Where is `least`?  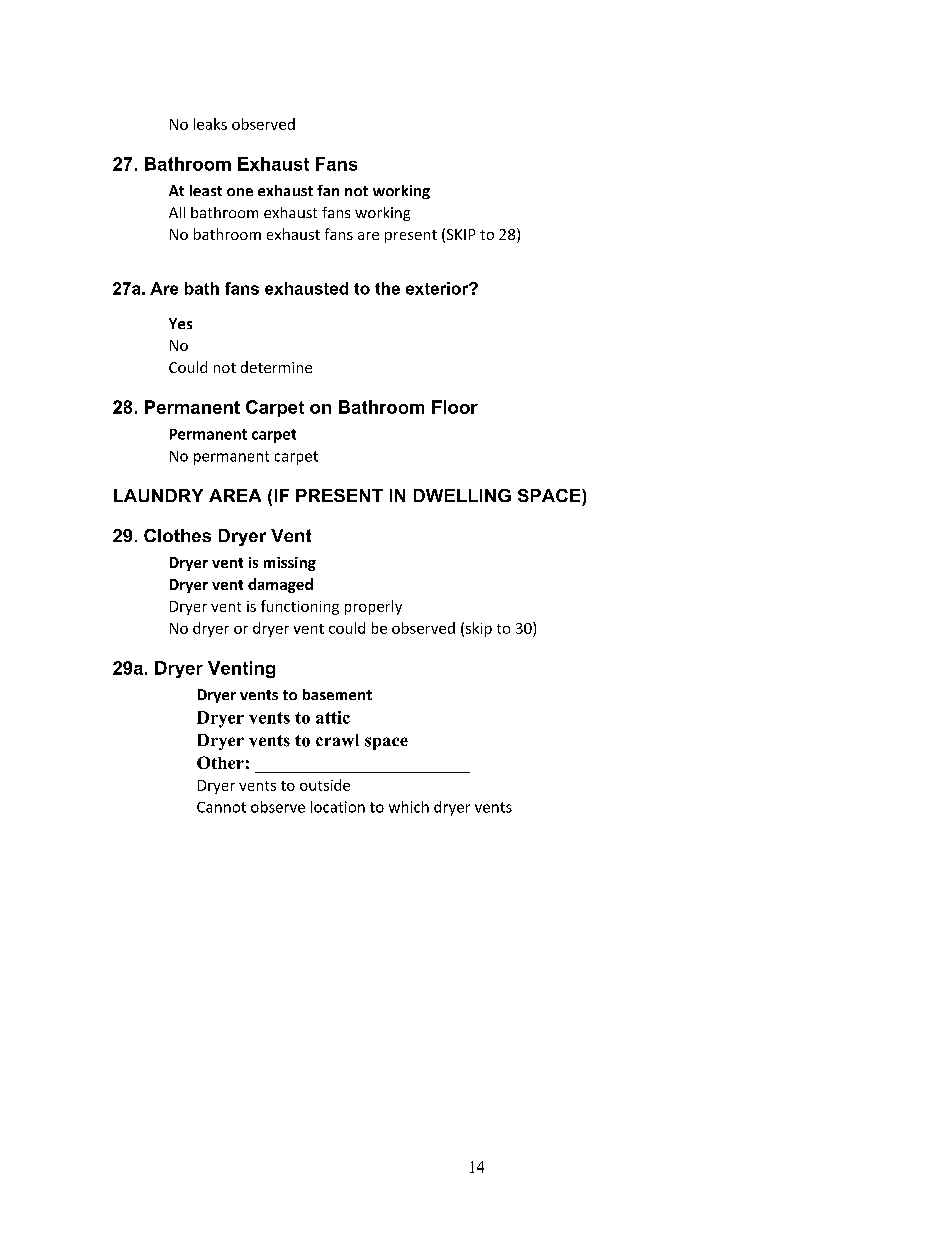 least is located at coordinates (206, 190).
